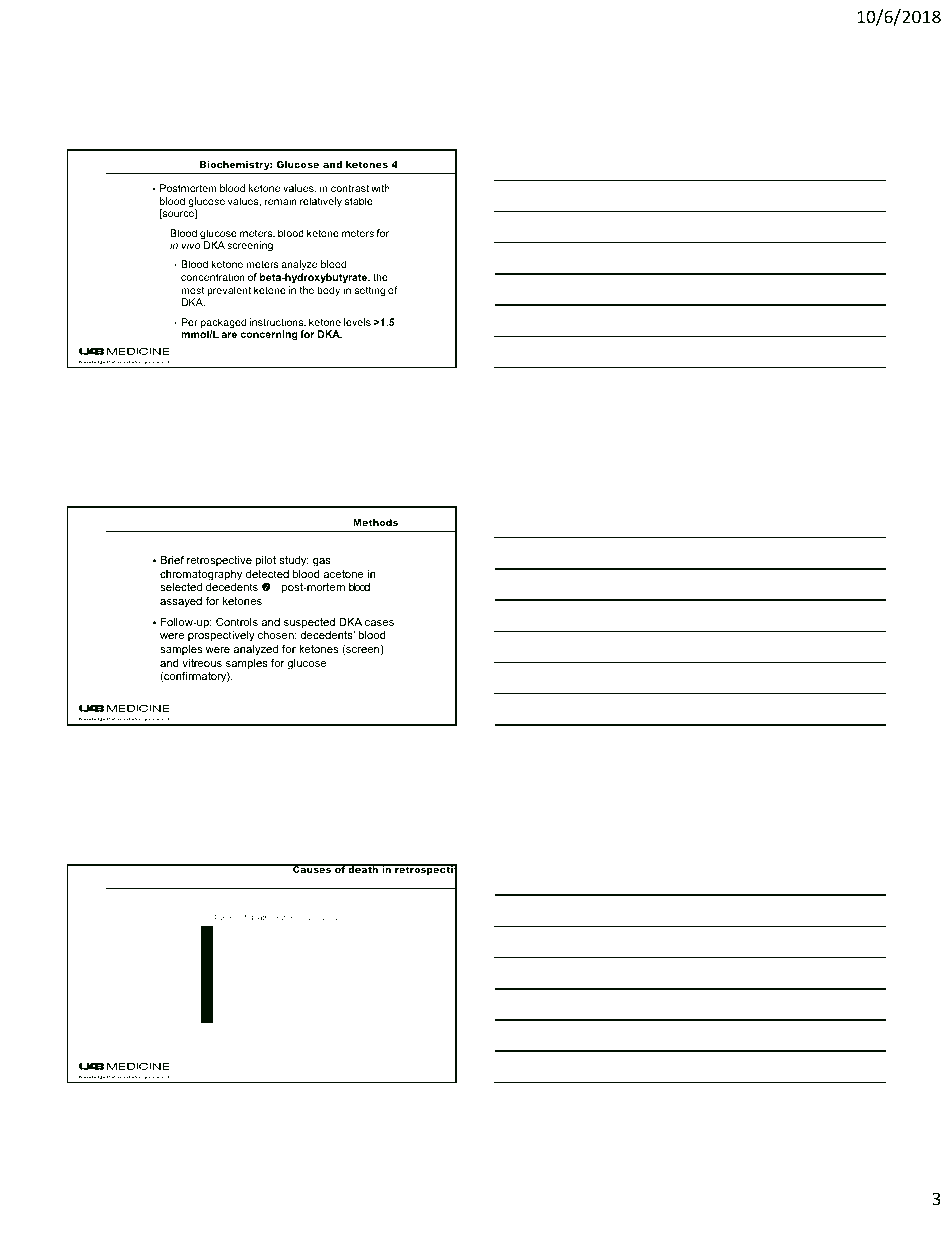 This screenshot has width=952, height=1233. I want to click on remain, so click(281, 201).
